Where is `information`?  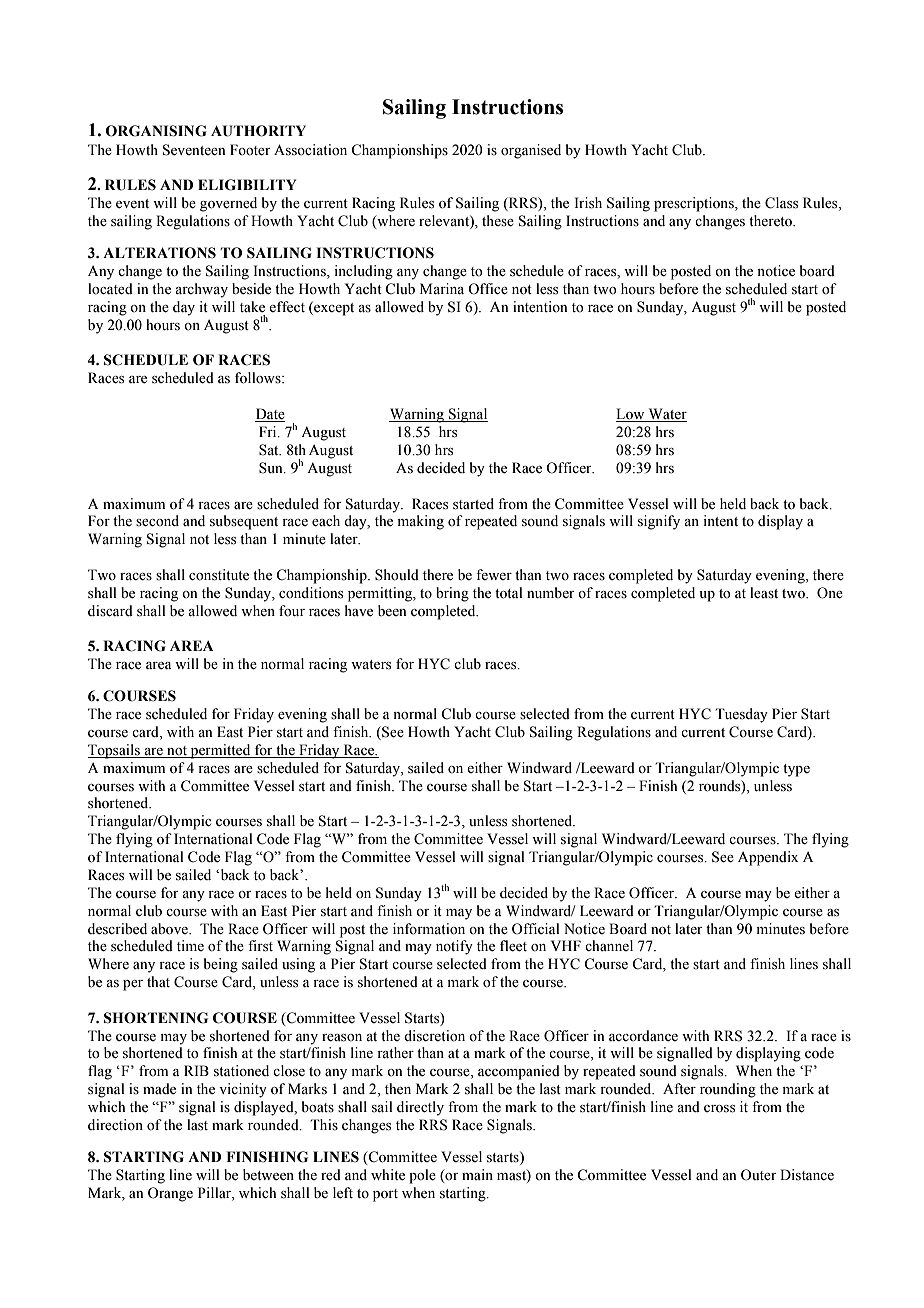 information is located at coordinates (429, 929).
